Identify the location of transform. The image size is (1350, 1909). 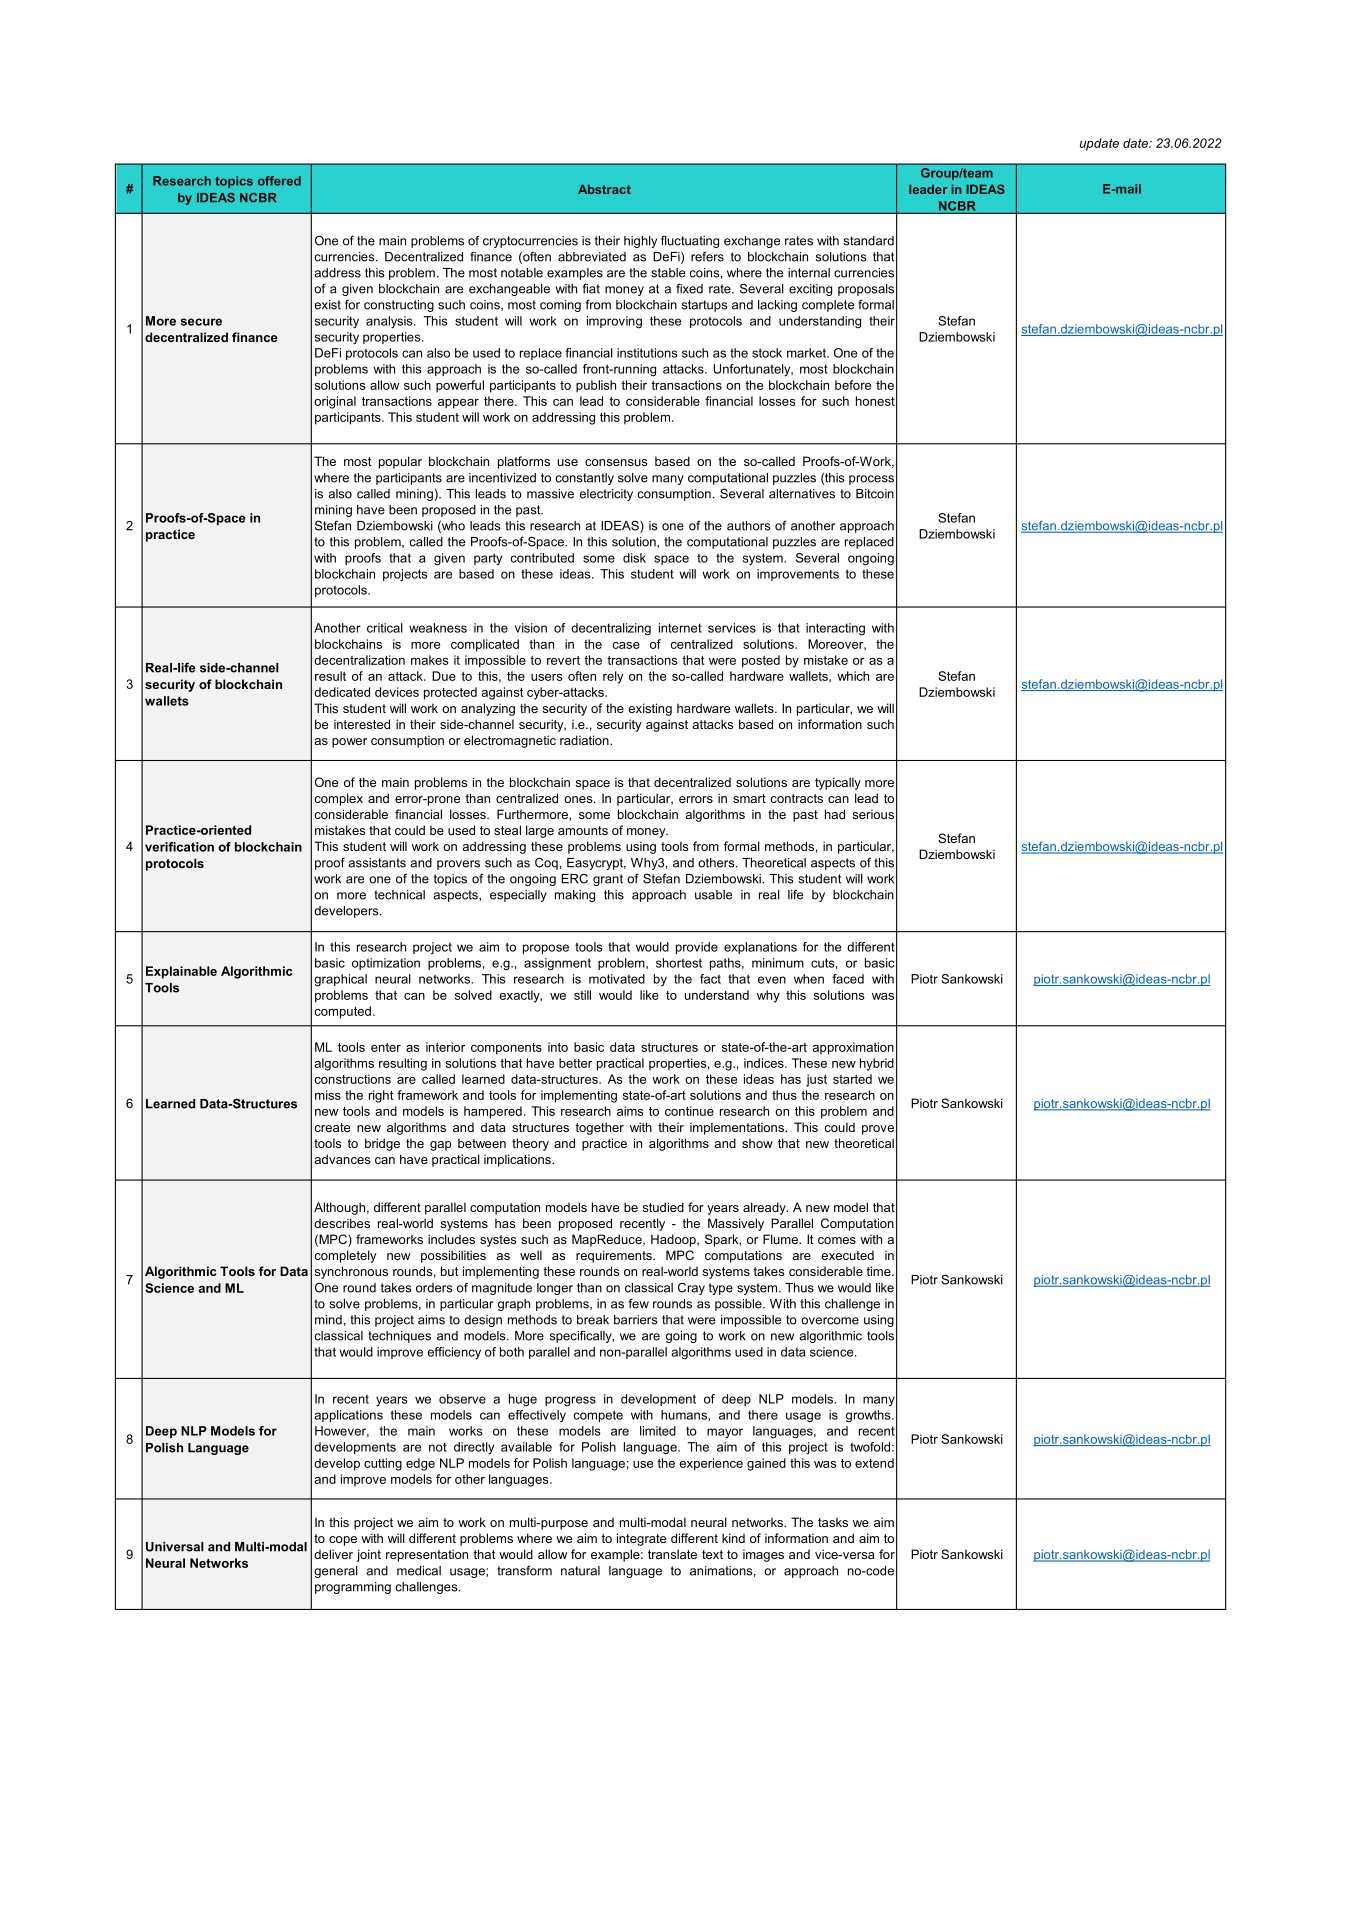
(524, 1570).
